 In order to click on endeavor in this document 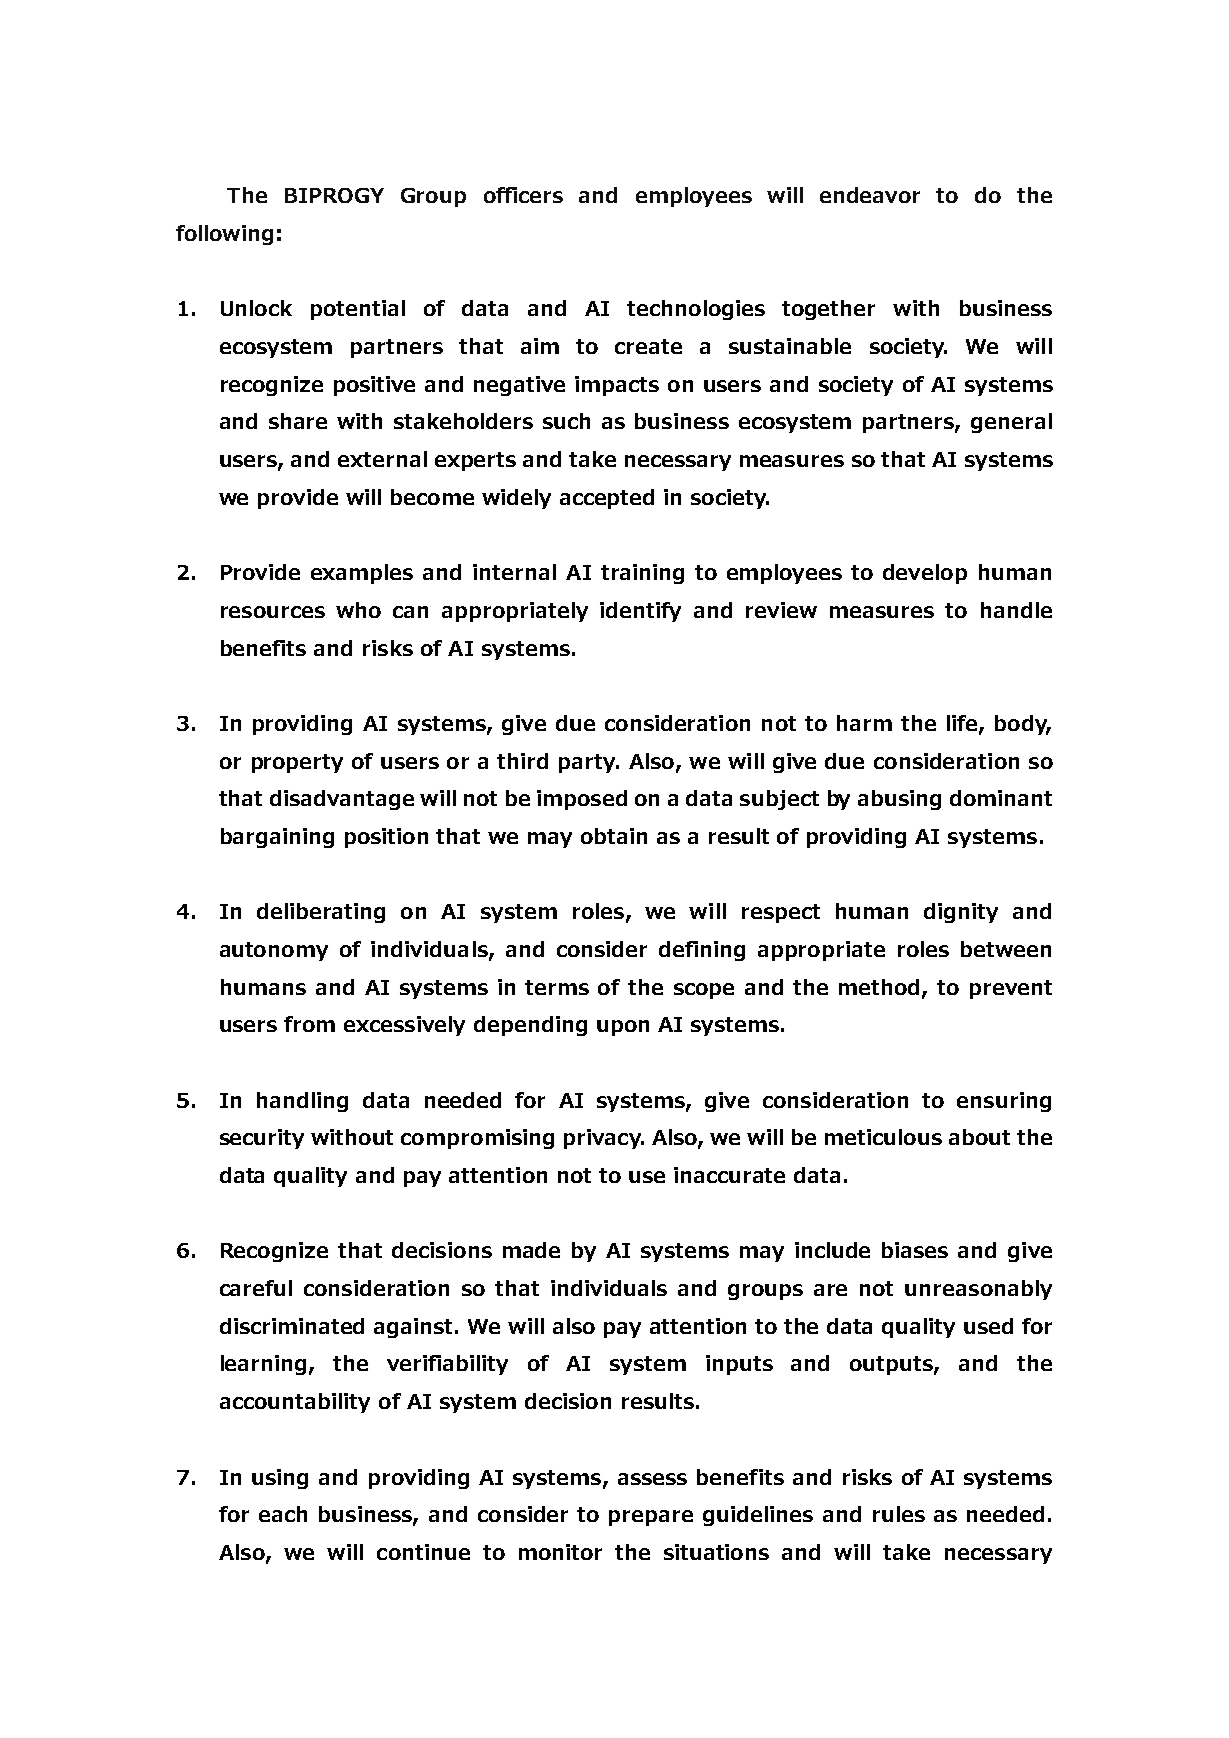, I will do `click(870, 195)`.
